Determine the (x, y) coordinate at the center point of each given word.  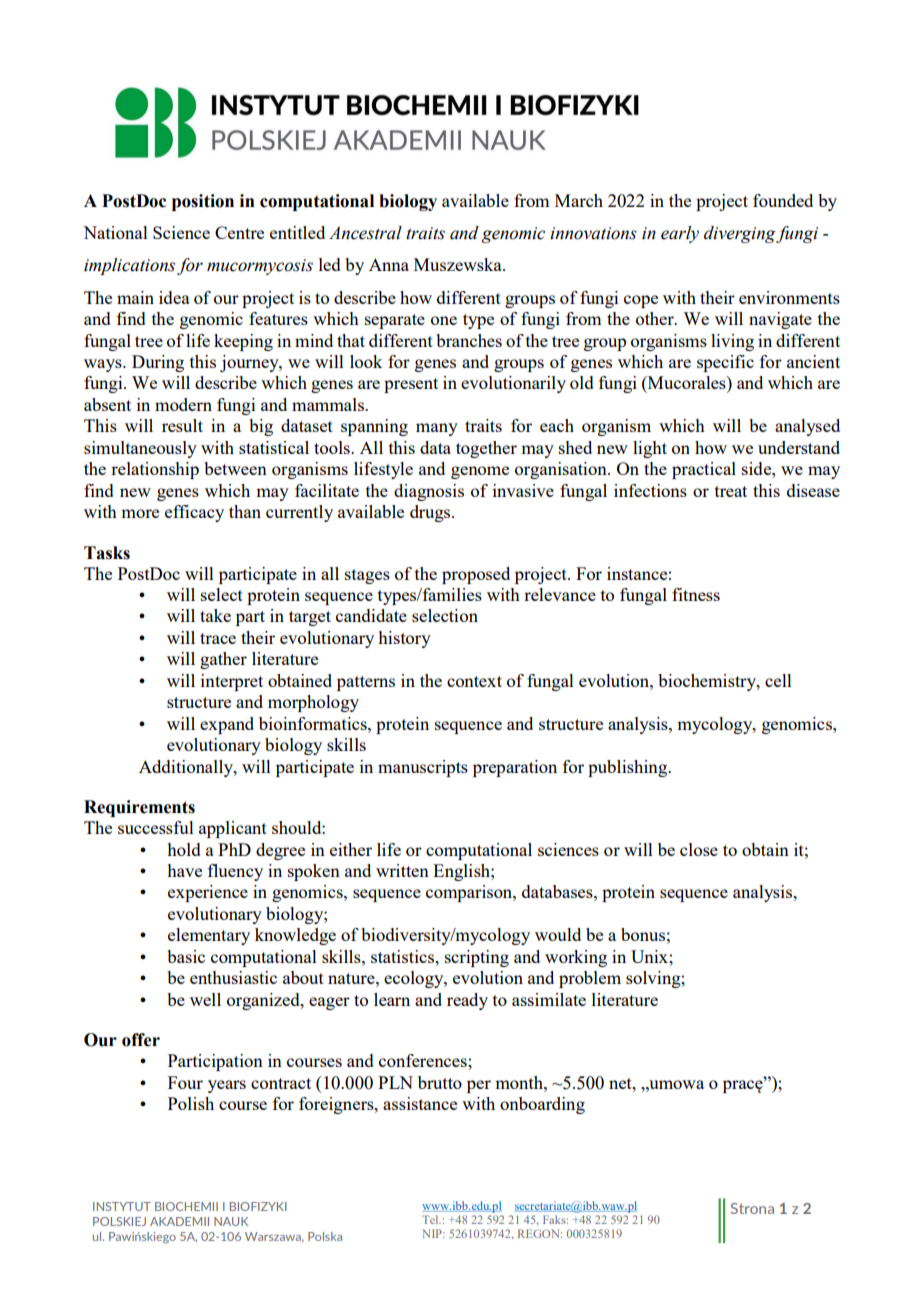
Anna (389, 264)
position (203, 202)
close (699, 849)
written (402, 870)
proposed (476, 575)
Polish (191, 1103)
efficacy (194, 513)
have (184, 870)
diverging (740, 234)
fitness (696, 594)
